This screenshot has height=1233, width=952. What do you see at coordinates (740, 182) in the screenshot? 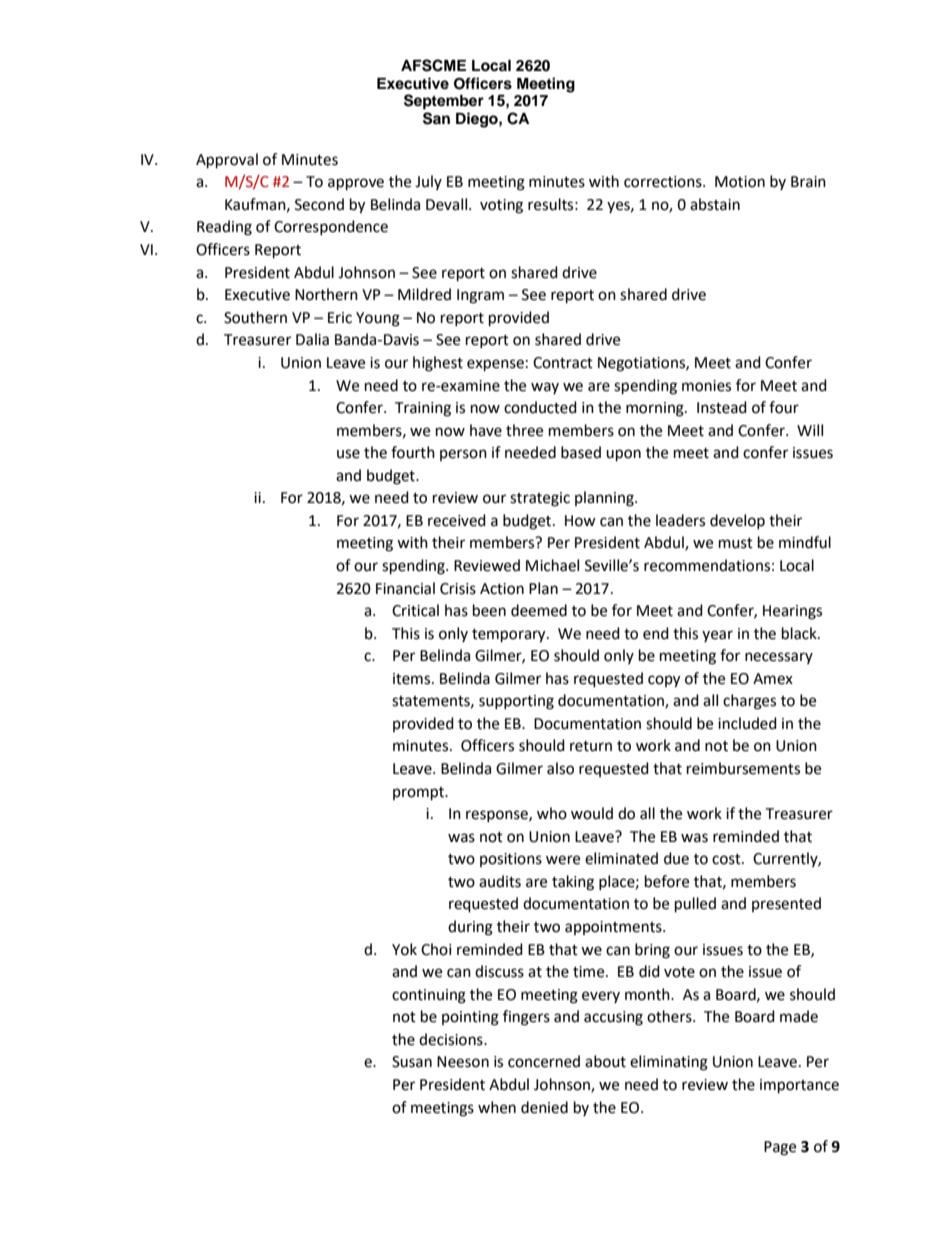
I see `Motion` at bounding box center [740, 182].
